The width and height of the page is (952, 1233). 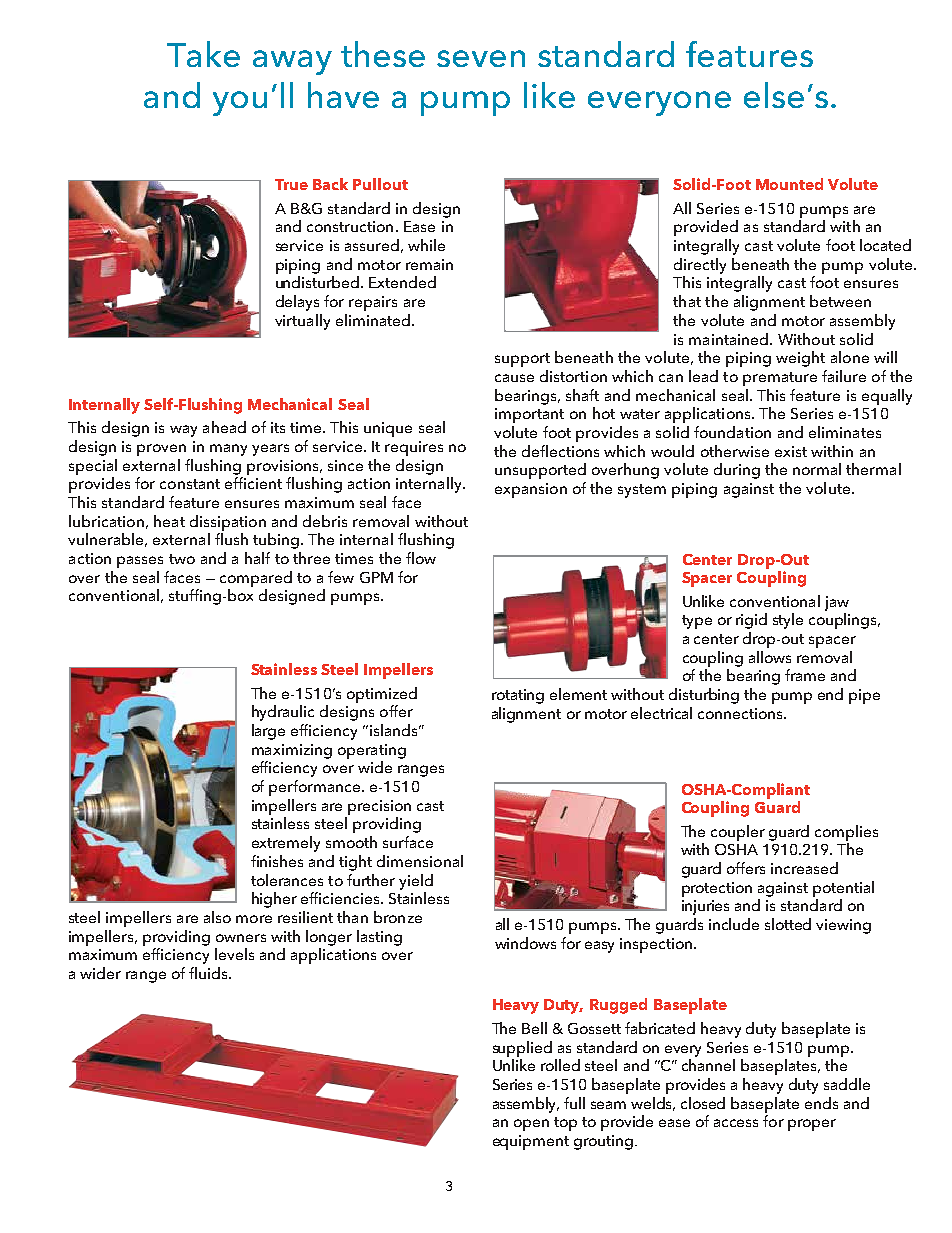 What do you see at coordinates (788, 621) in the page?
I see `style` at bounding box center [788, 621].
